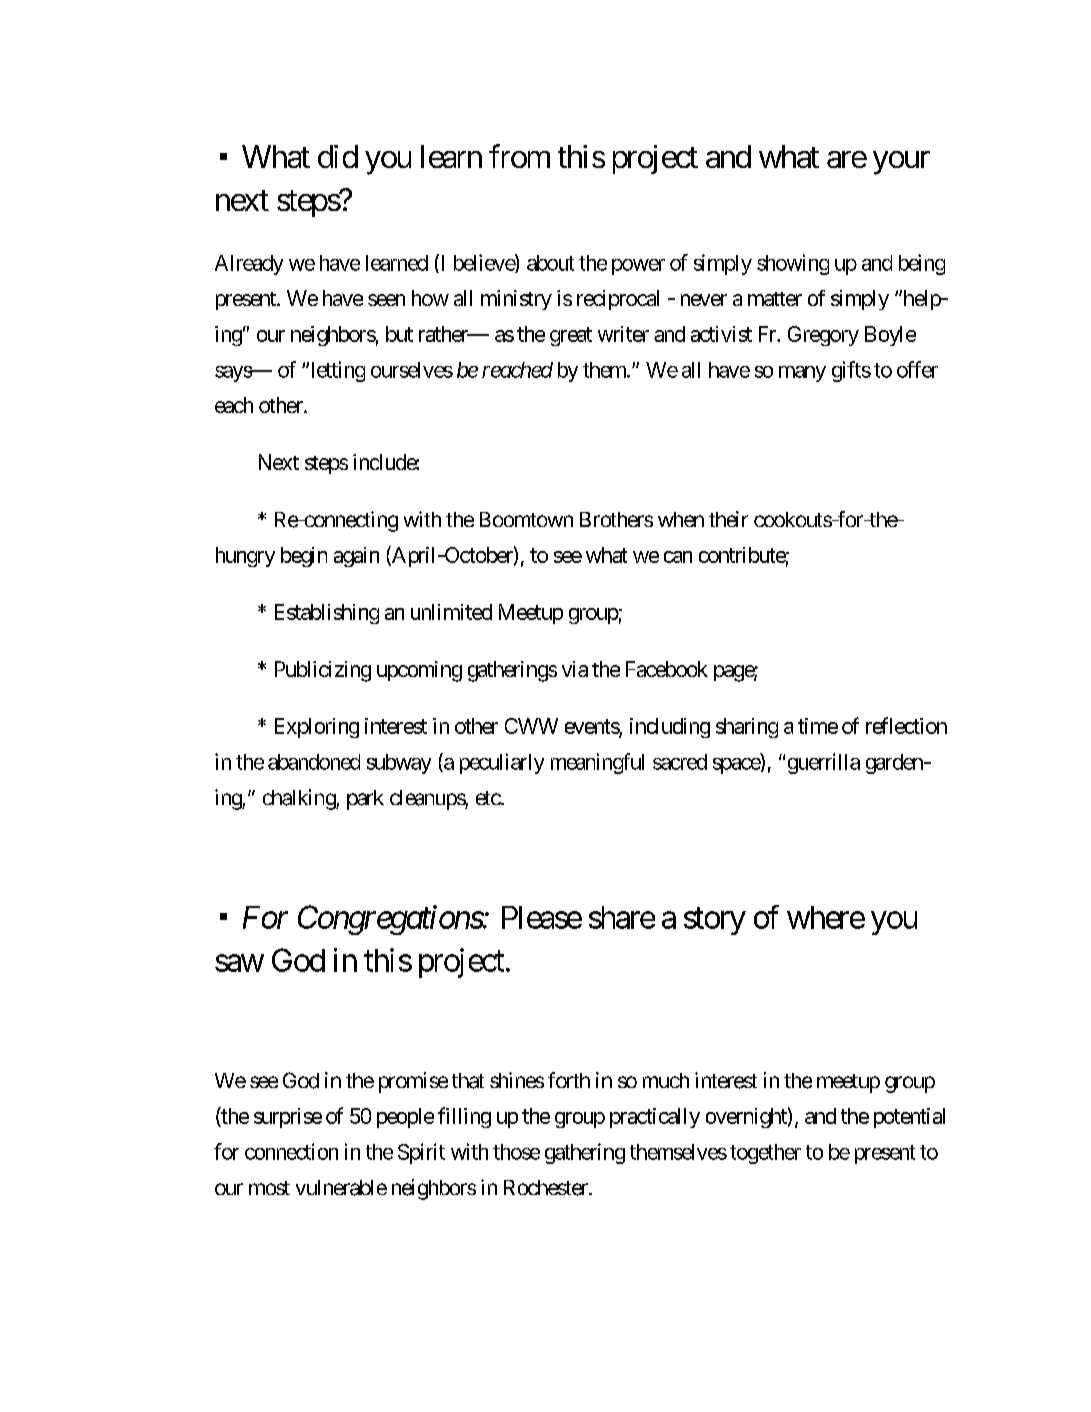  I want to click on connection, so click(291, 1151).
